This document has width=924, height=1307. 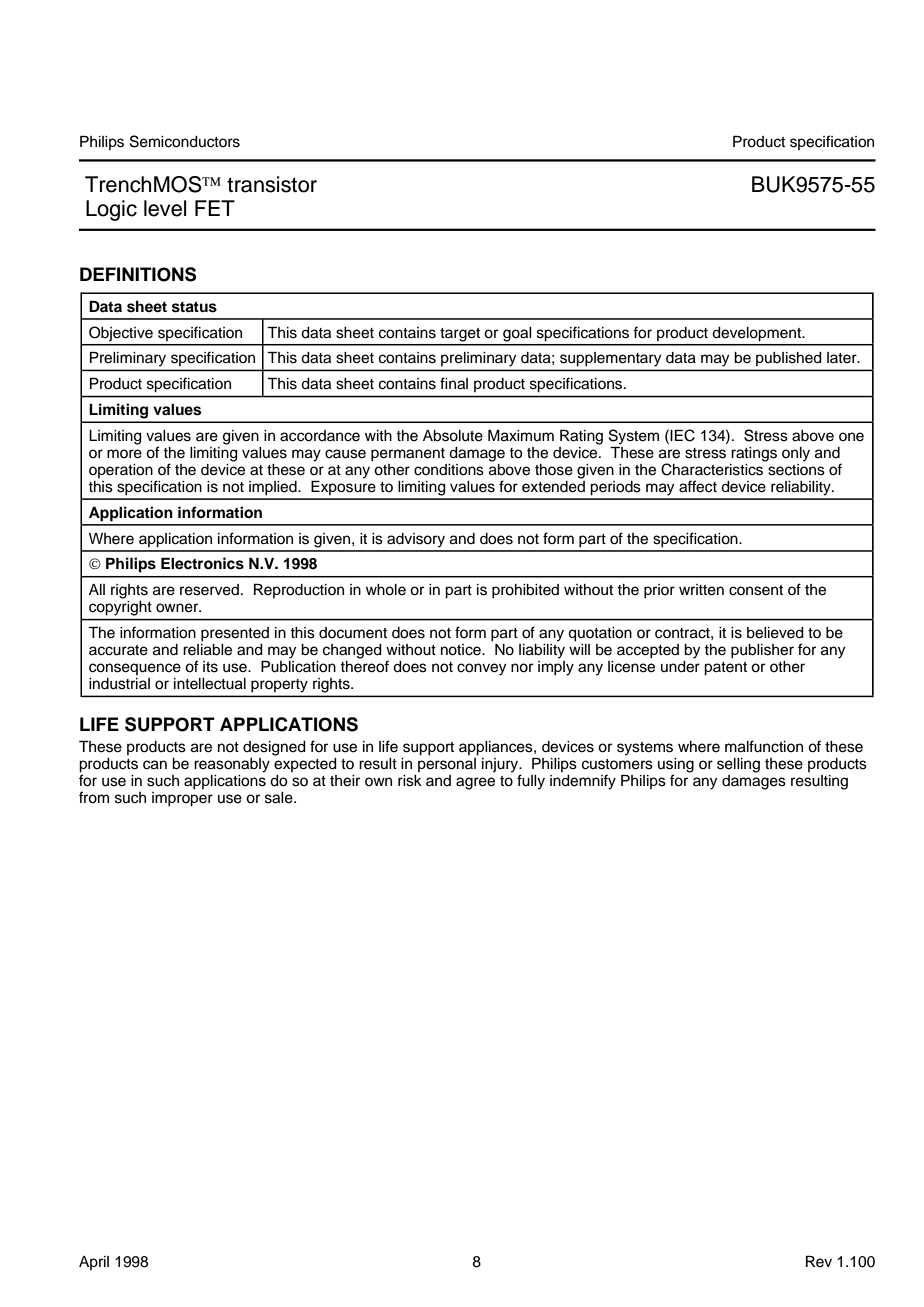 What do you see at coordinates (698, 486) in the document?
I see `affect` at bounding box center [698, 486].
